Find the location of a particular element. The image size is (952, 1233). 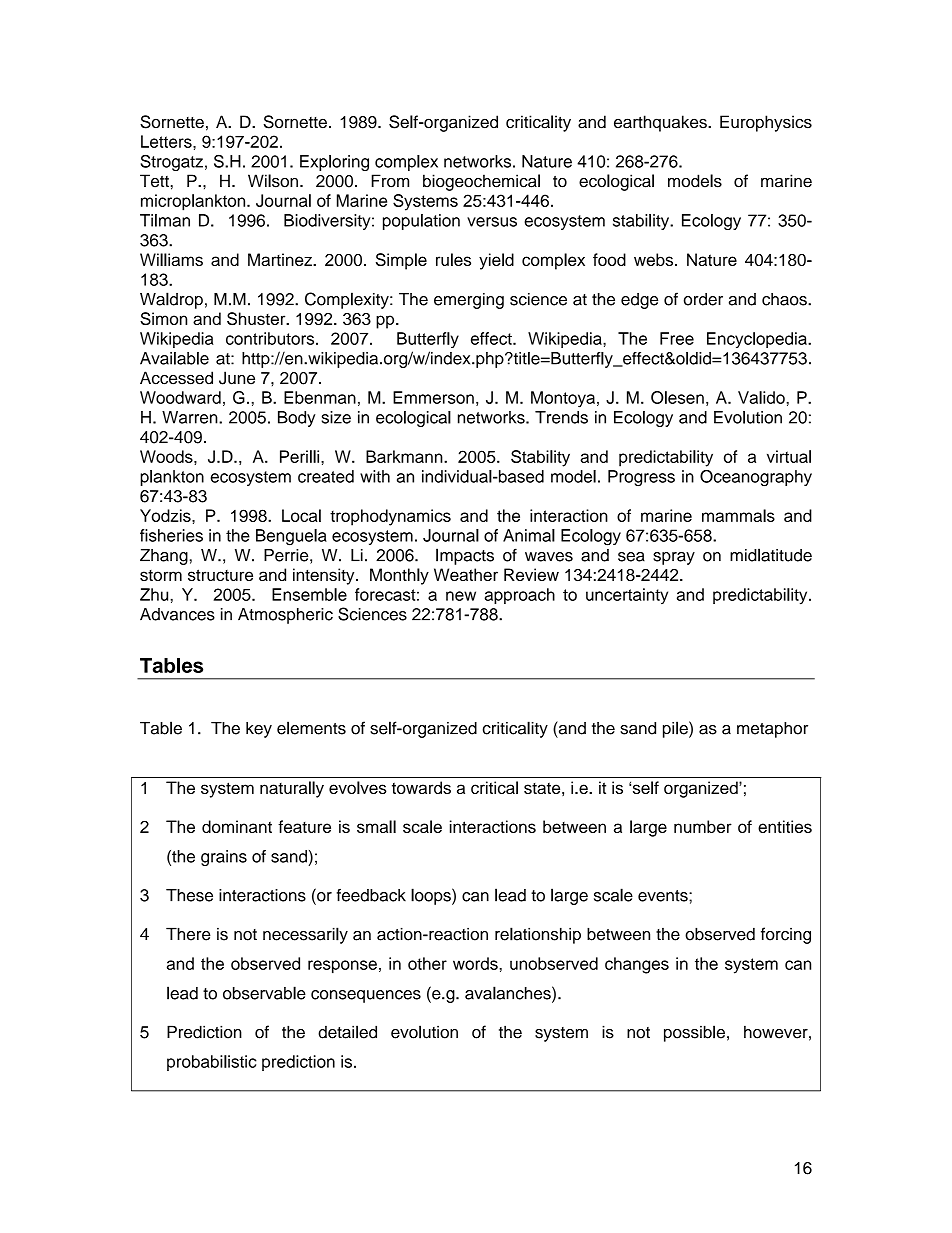

earthquakes is located at coordinates (661, 123).
